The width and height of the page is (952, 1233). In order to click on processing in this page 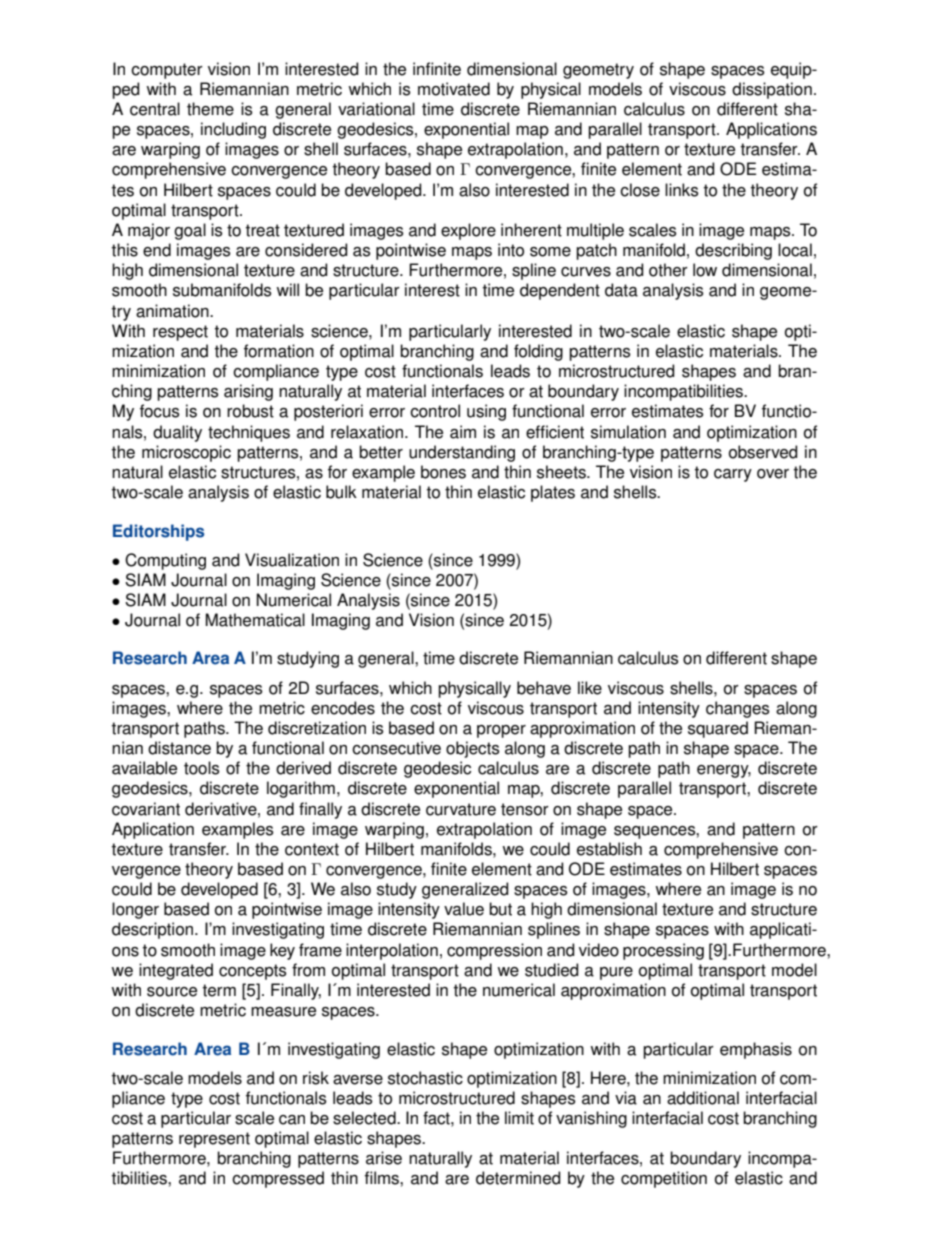, I will do `click(663, 951)`.
